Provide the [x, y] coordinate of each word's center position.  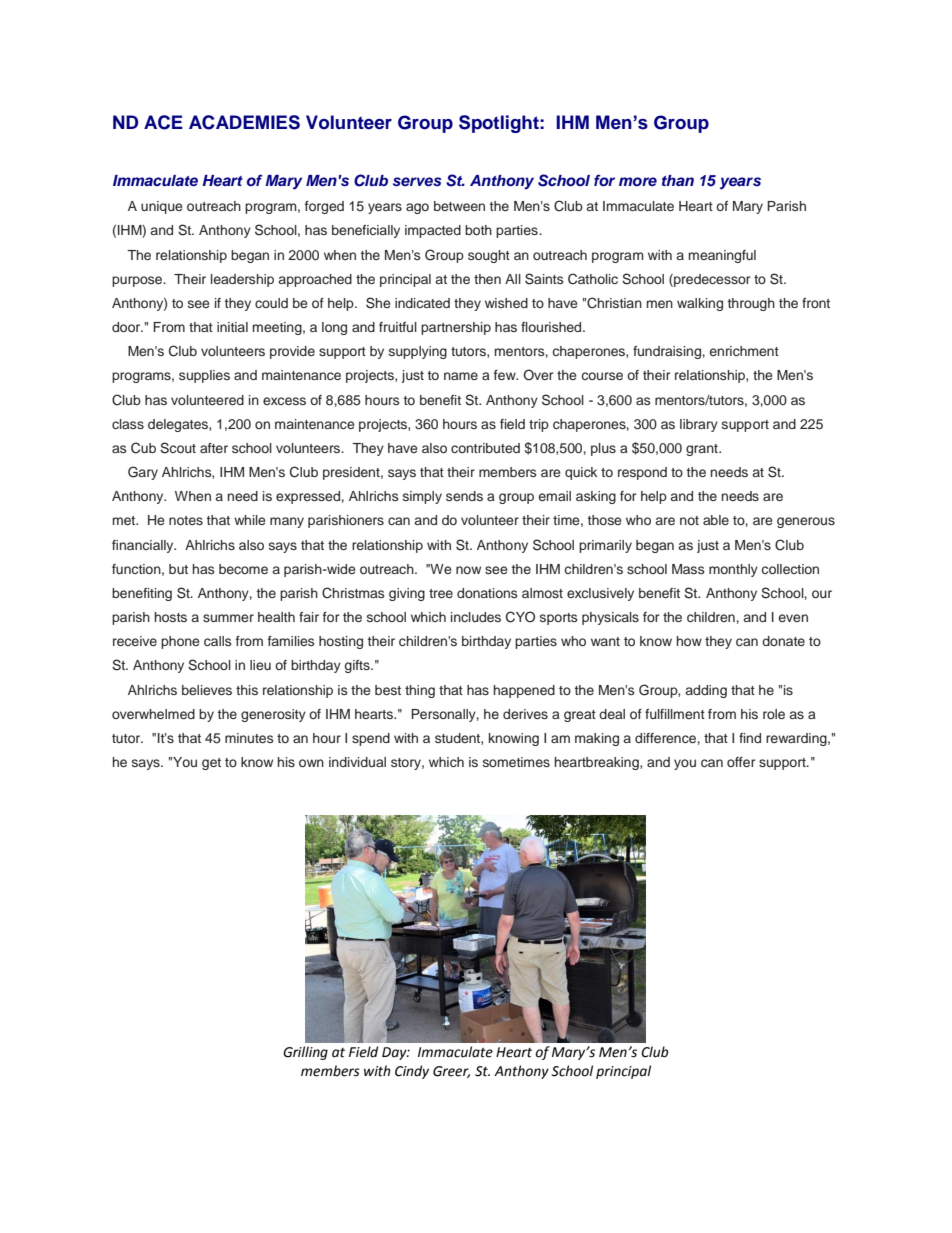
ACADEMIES [244, 122]
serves [417, 181]
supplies [204, 376]
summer [228, 618]
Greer [451, 1072]
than [678, 180]
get [211, 764]
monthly [733, 570]
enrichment [744, 351]
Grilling [305, 1053]
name [461, 376]
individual [357, 762]
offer [741, 762]
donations [487, 593]
